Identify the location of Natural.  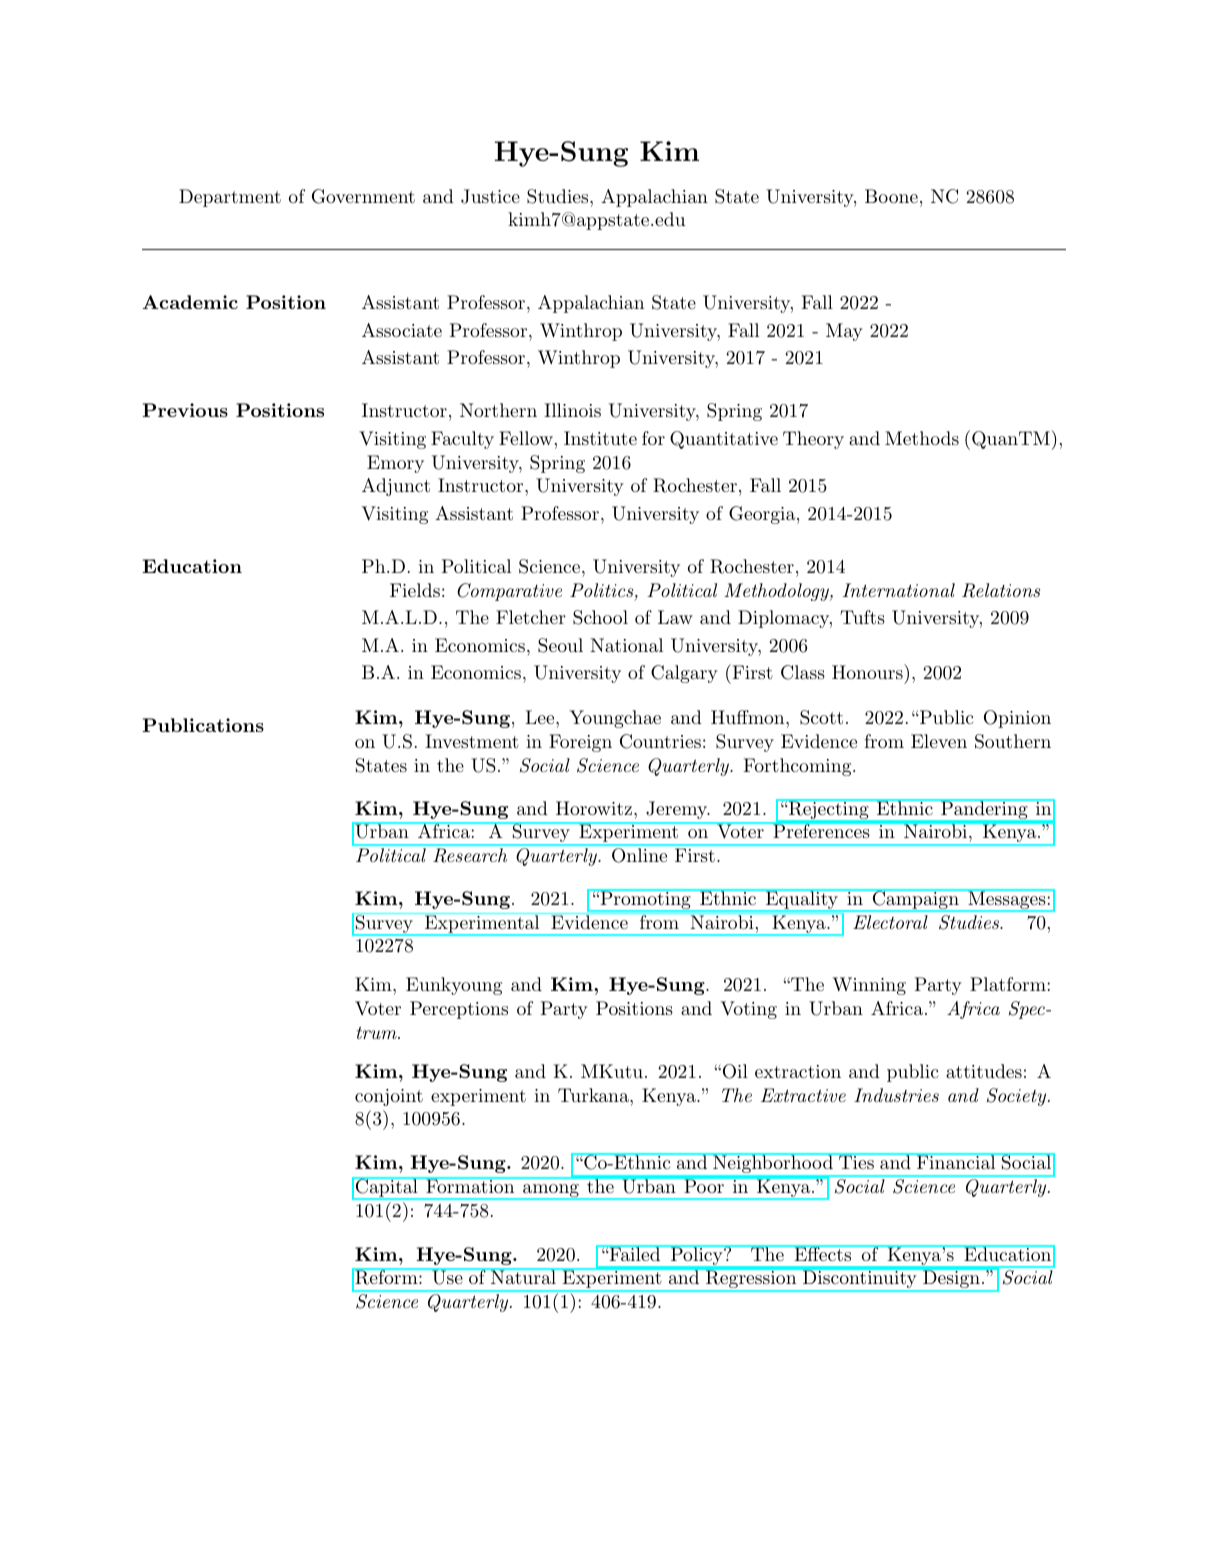
(523, 1276).
